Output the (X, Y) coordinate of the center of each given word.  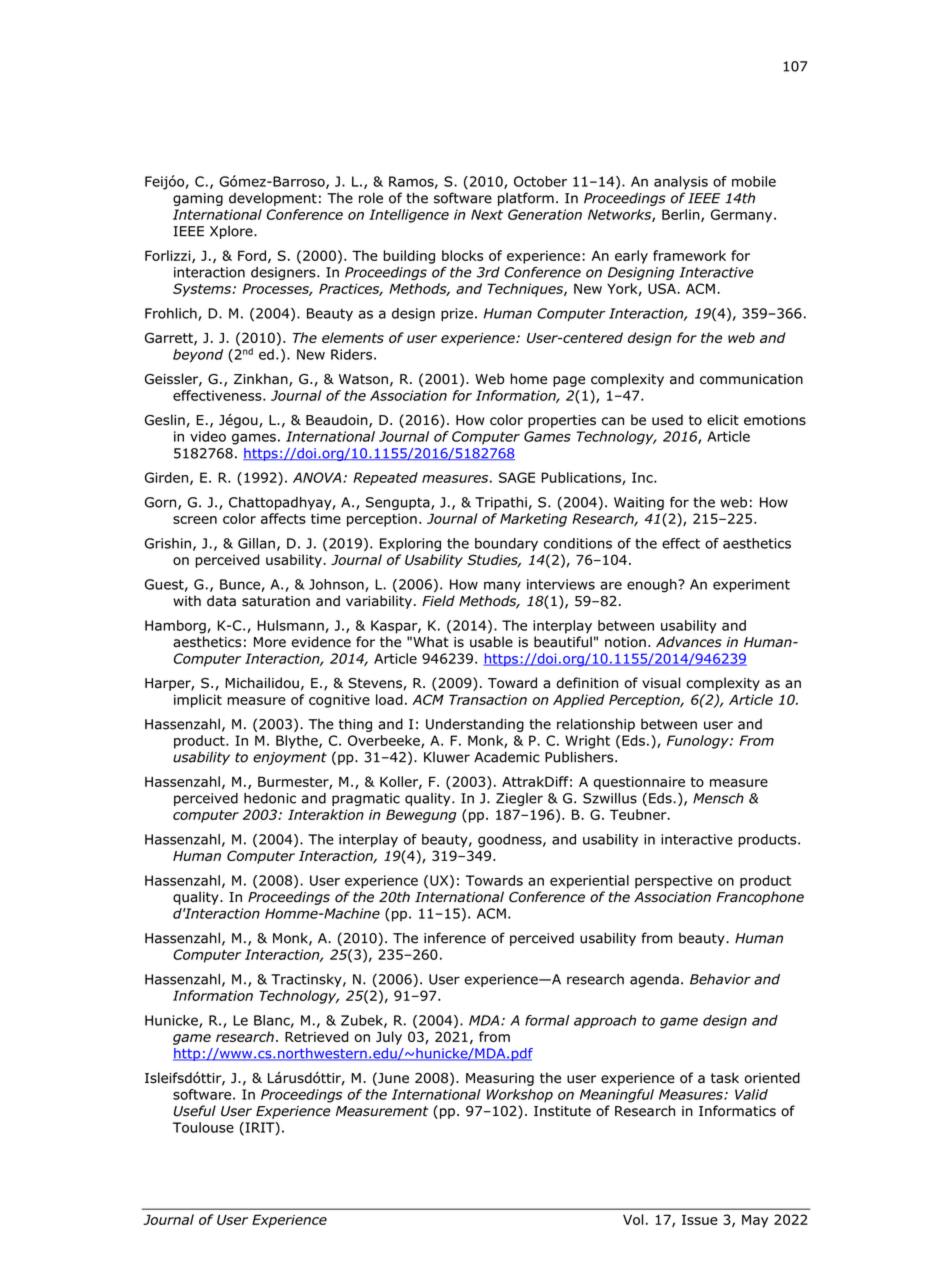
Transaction (488, 699)
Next (487, 214)
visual (661, 683)
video (208, 436)
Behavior (720, 979)
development (273, 199)
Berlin (682, 215)
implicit (198, 701)
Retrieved (317, 1036)
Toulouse (203, 1127)
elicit (723, 420)
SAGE (517, 477)
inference (455, 938)
